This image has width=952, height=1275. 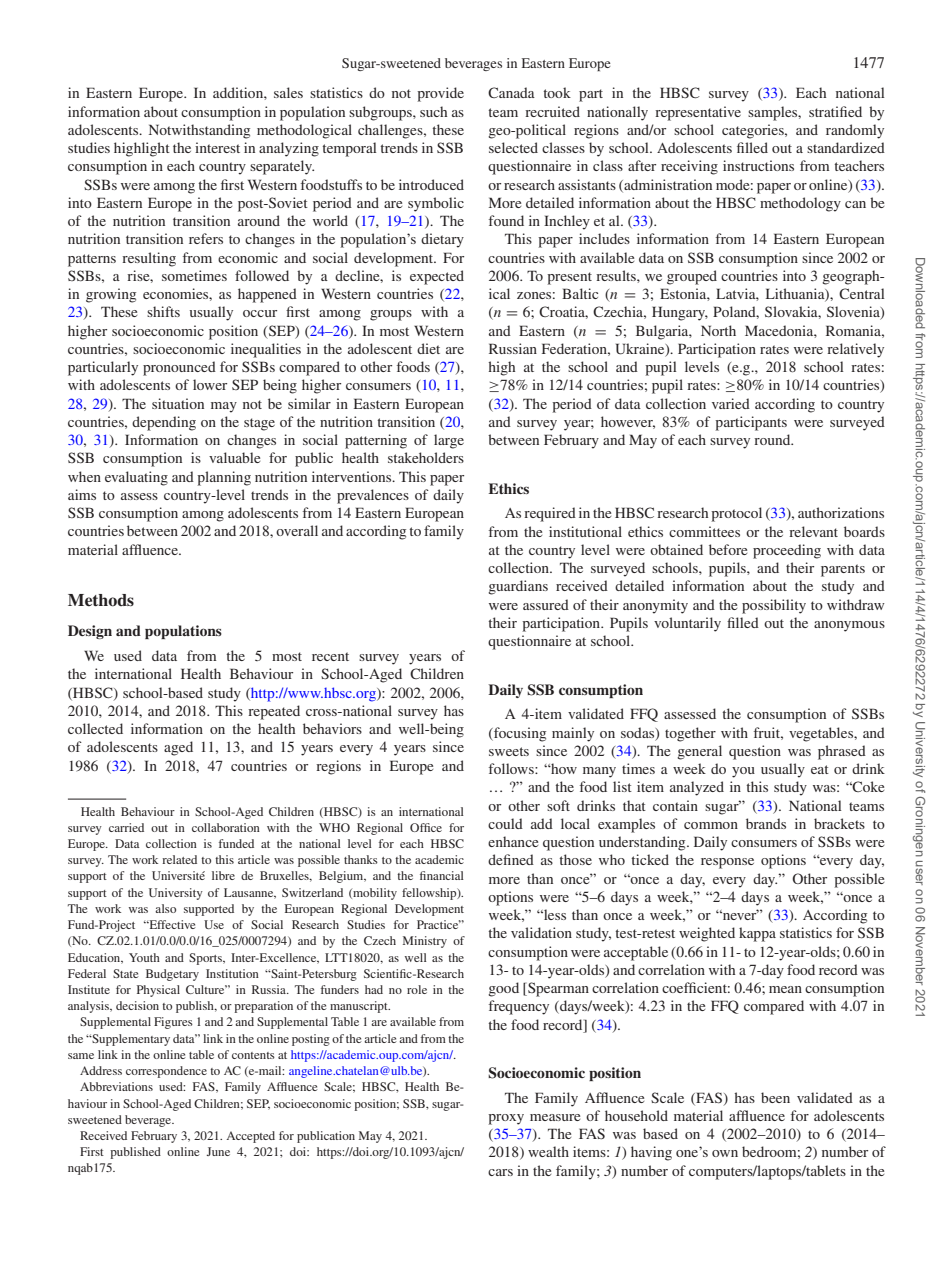 What do you see at coordinates (165, 908) in the image?
I see `also` at bounding box center [165, 908].
